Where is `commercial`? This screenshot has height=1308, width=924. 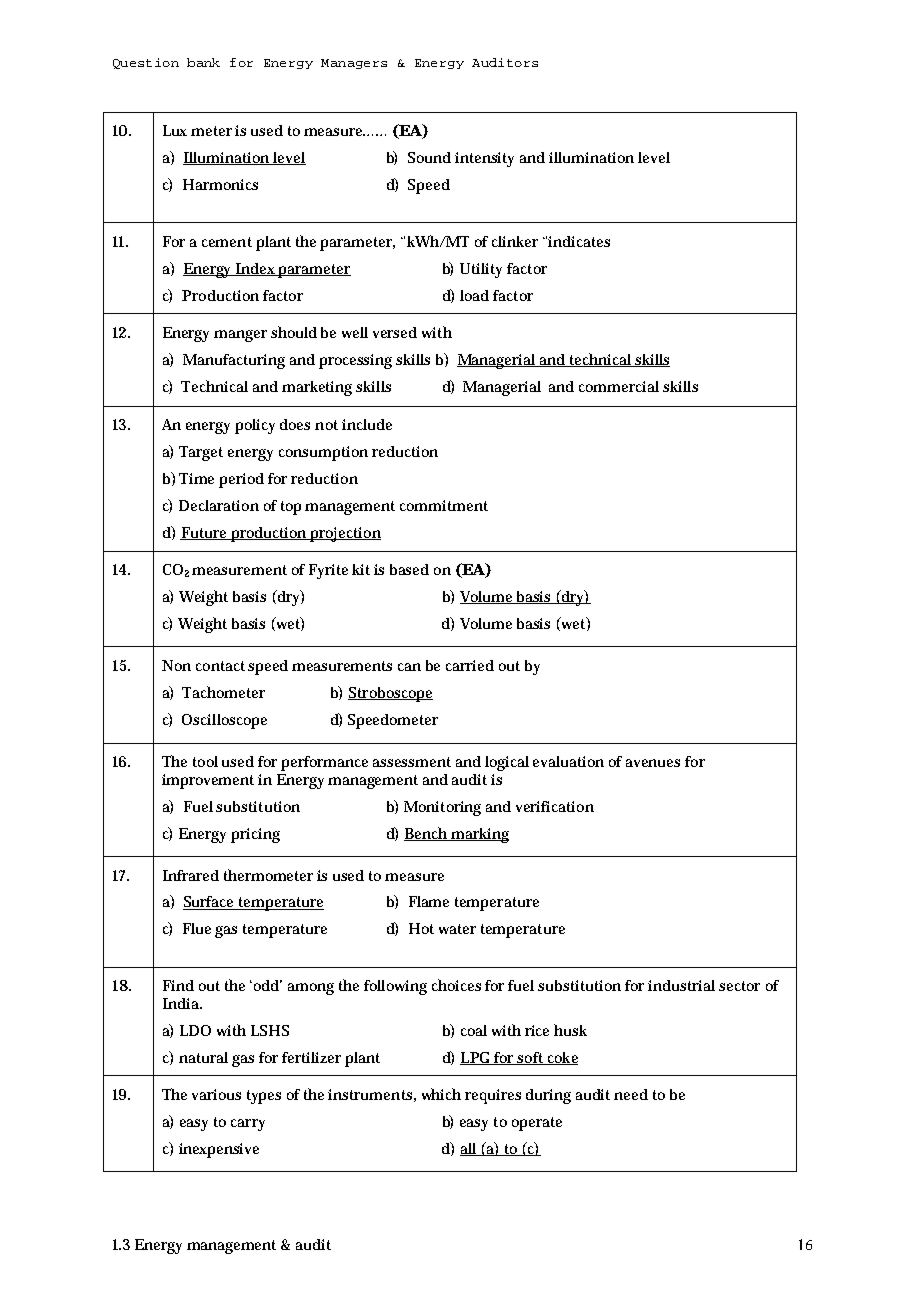 commercial is located at coordinates (619, 386).
